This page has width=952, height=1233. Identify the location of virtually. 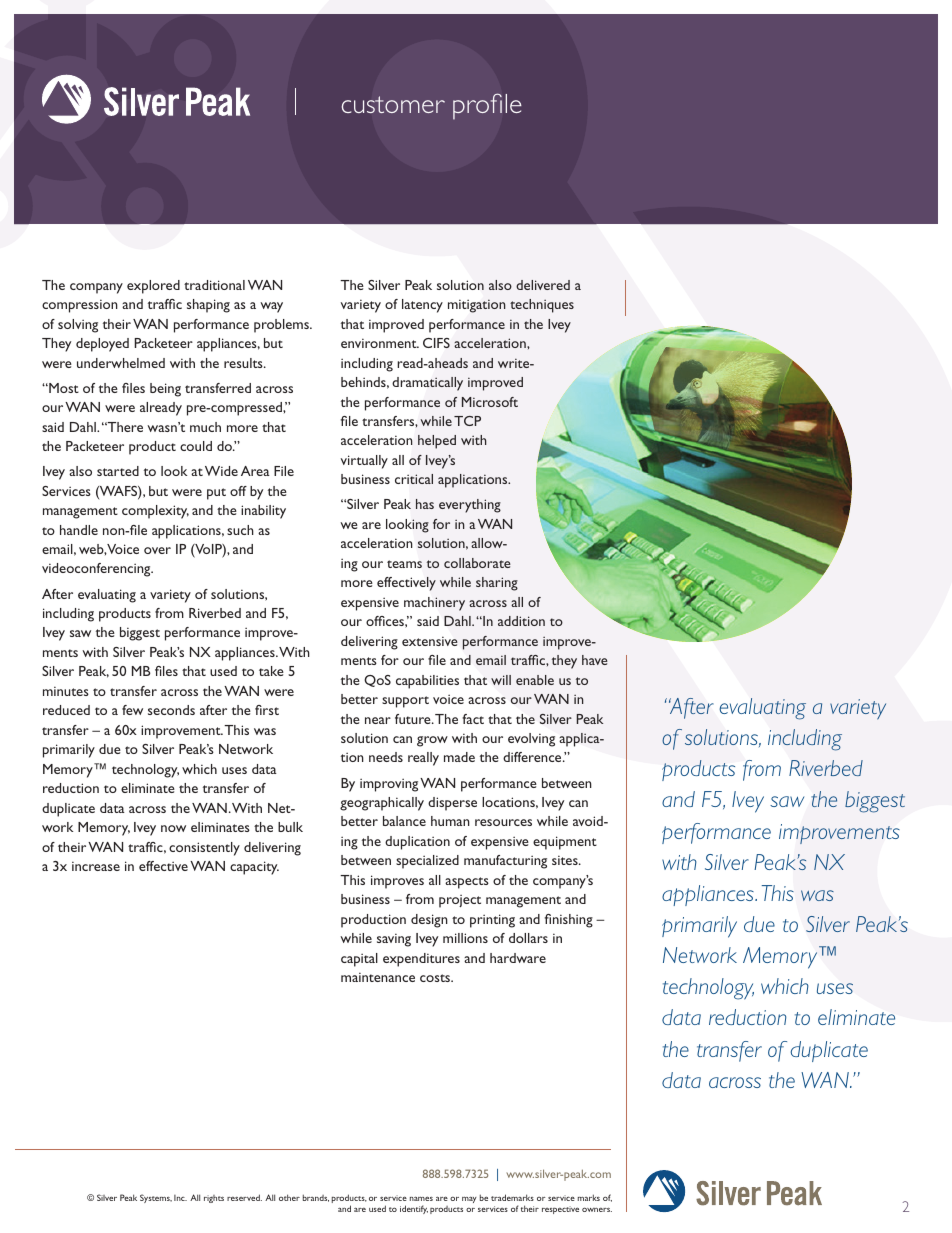
(364, 462).
